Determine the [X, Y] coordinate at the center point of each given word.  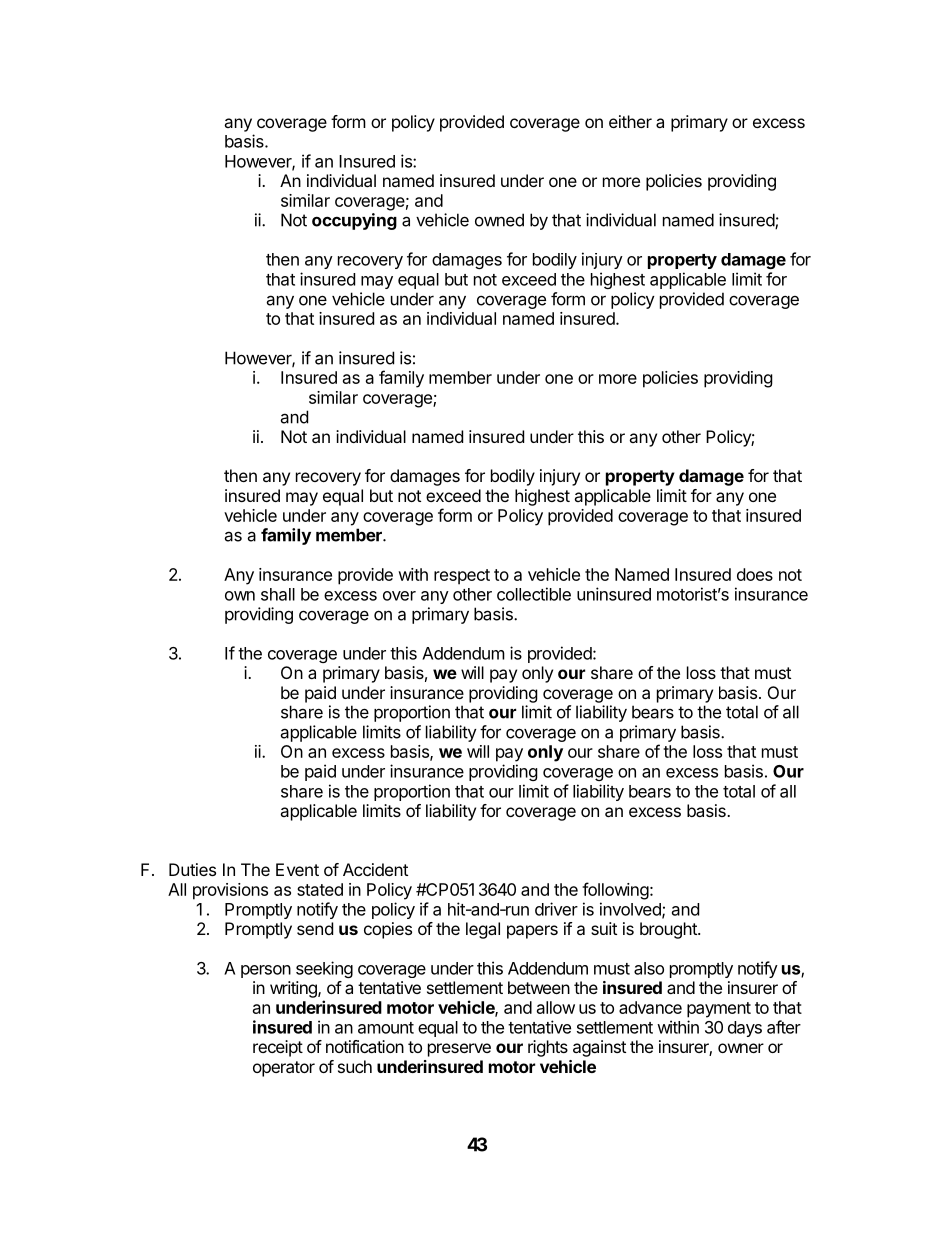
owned [499, 220]
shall [278, 594]
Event [297, 869]
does [755, 574]
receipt [278, 1048]
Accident [375, 869]
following [615, 891]
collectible [534, 594]
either [630, 121]
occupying [354, 221]
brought [669, 930]
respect [462, 577]
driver [556, 909]
